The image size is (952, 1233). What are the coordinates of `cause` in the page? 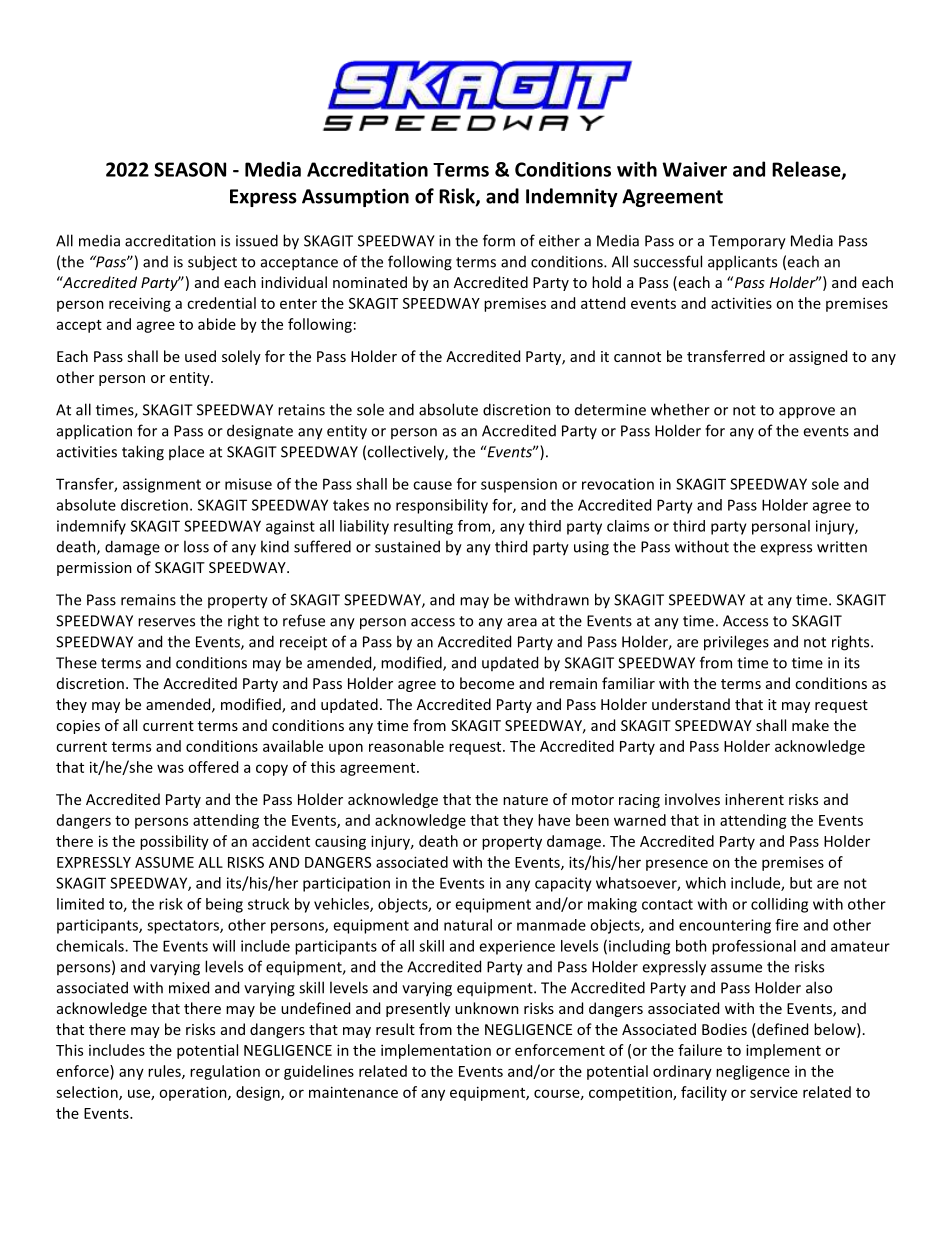 It's located at (432, 485).
